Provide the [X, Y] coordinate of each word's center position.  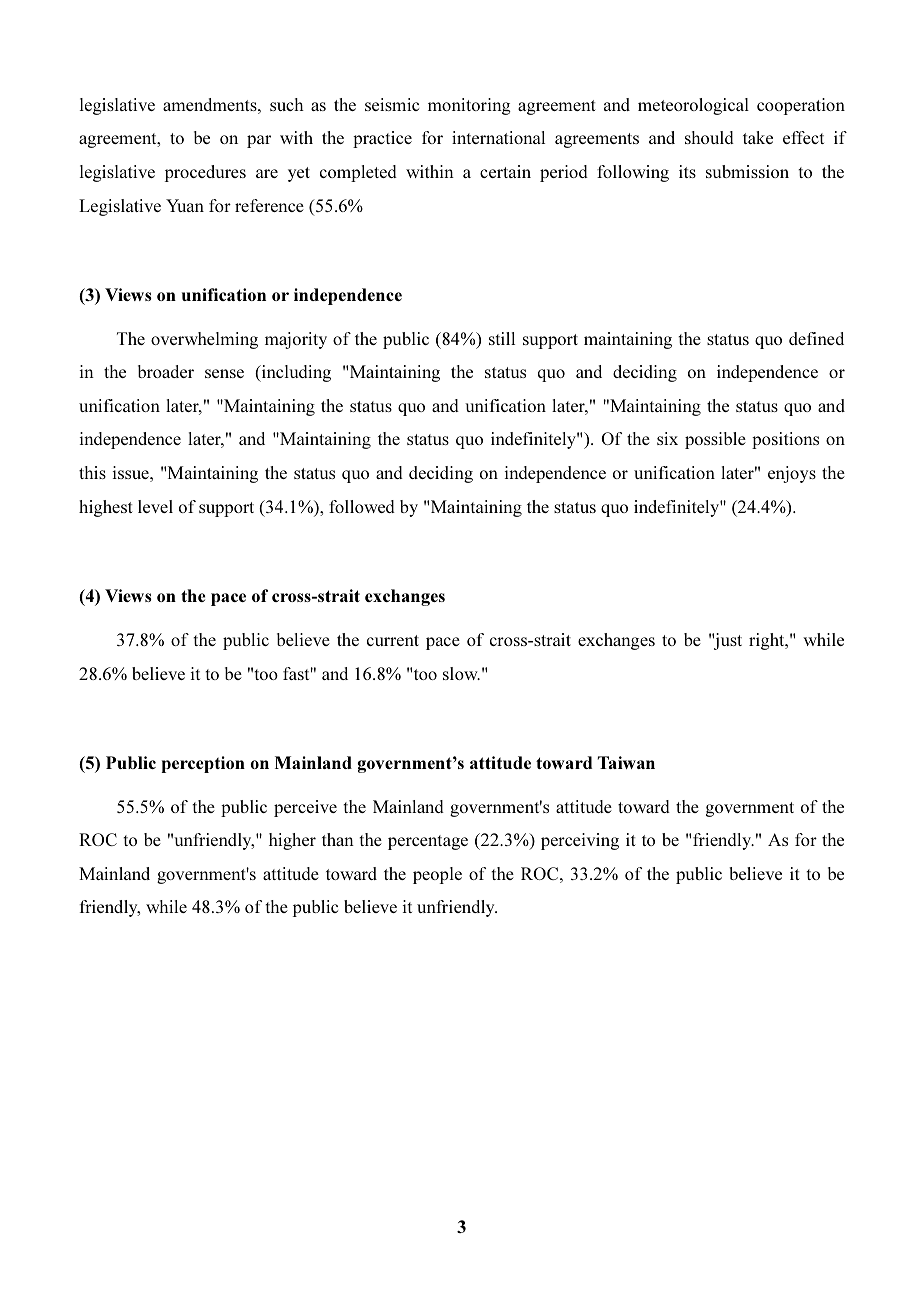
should [709, 137]
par [259, 141]
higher [292, 841]
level [155, 506]
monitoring [469, 106]
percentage [428, 842]
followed [362, 506]
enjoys [792, 474]
